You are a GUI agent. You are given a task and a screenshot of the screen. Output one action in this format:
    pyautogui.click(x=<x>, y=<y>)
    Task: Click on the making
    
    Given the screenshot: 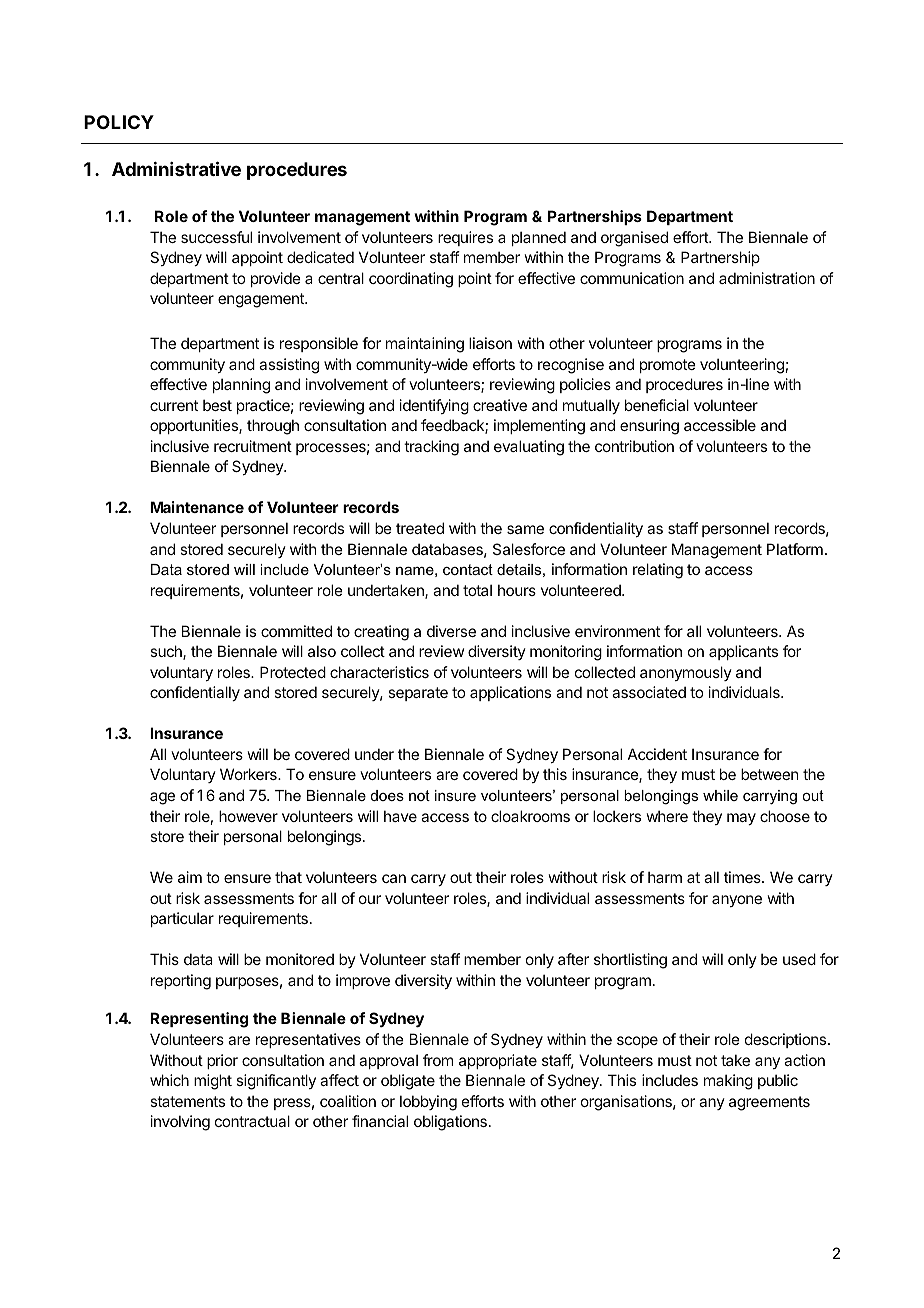 What is the action you would take?
    pyautogui.click(x=728, y=1082)
